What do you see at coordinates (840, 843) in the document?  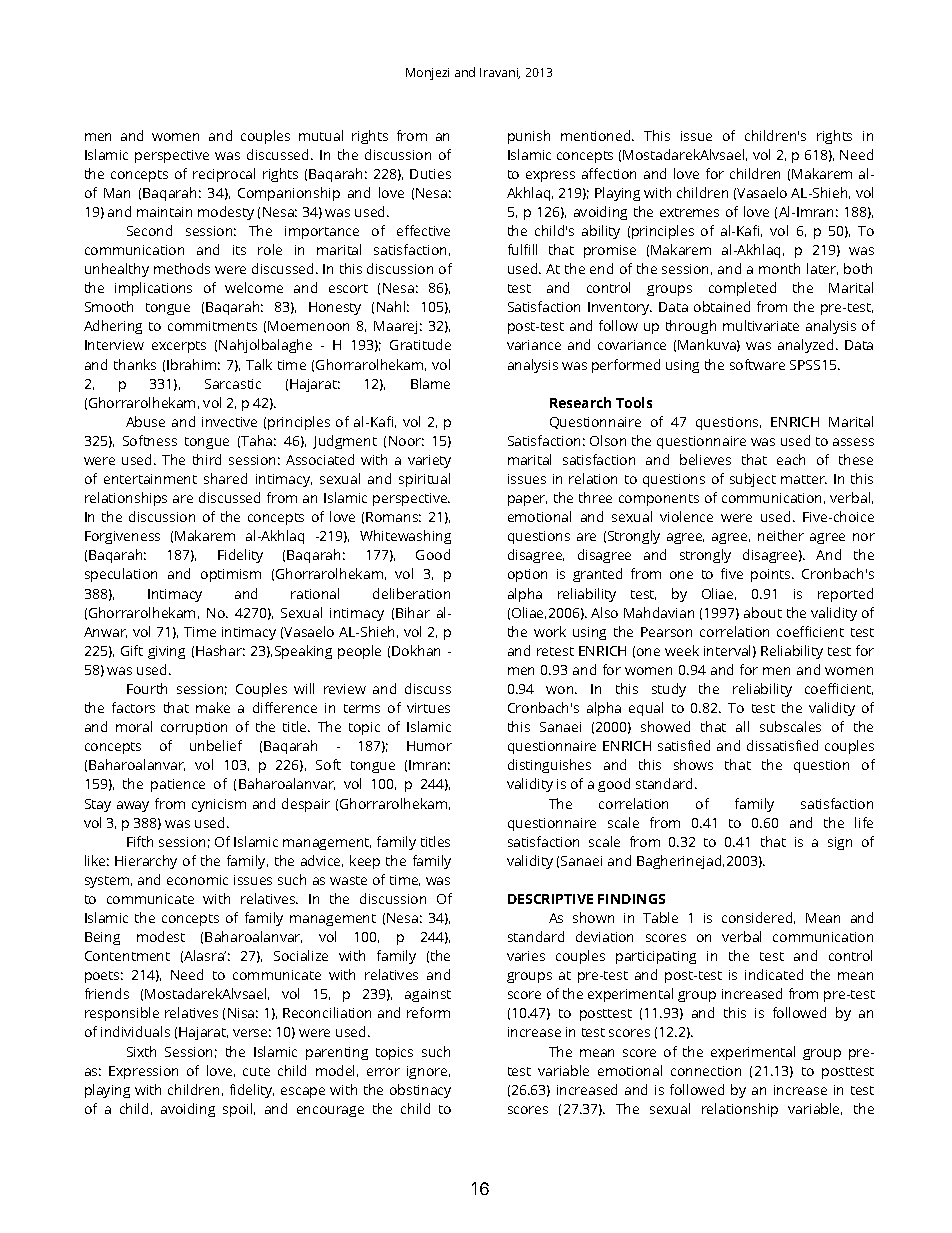 I see `sign` at bounding box center [840, 843].
